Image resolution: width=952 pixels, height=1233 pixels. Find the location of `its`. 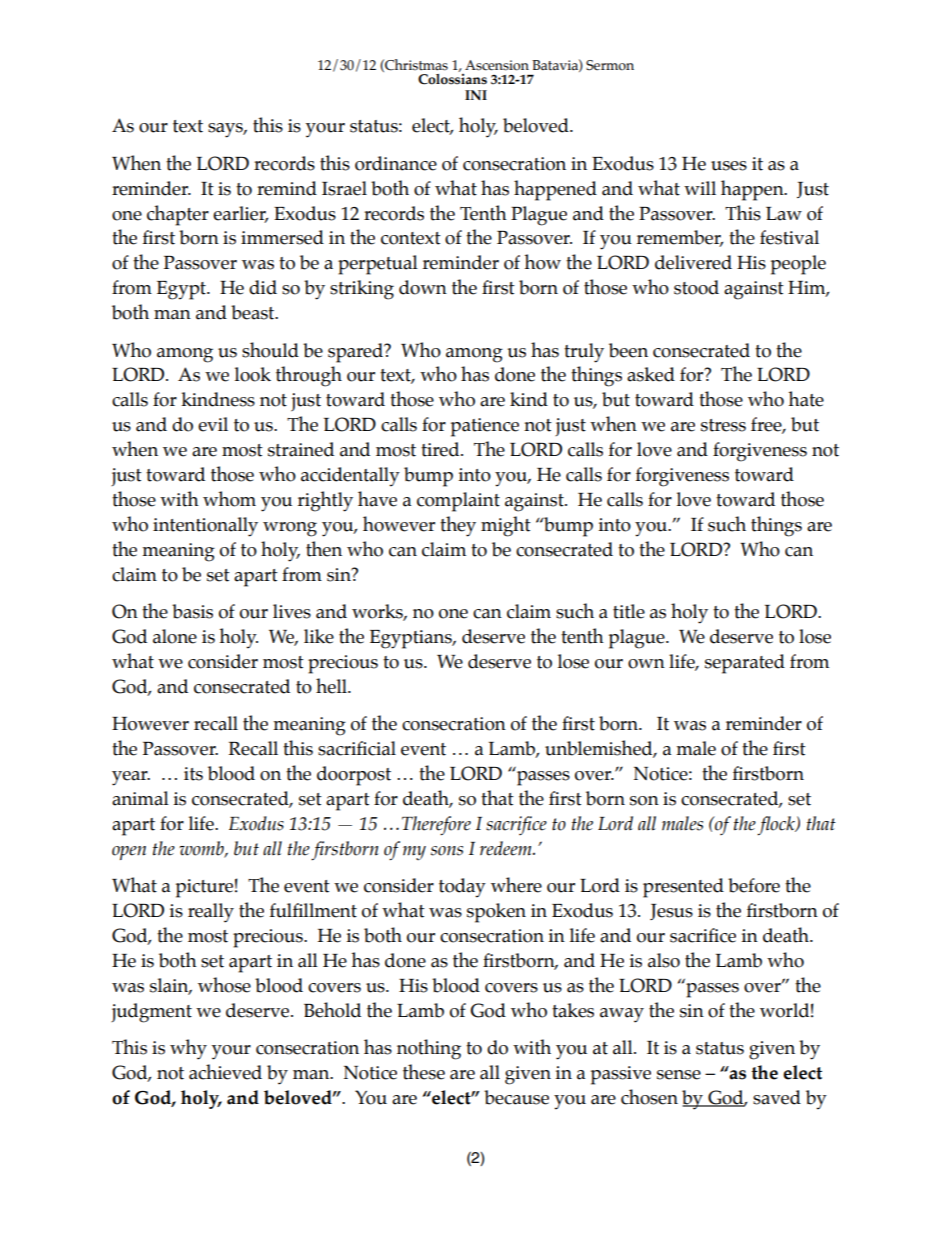

its is located at coordinates (193, 774).
